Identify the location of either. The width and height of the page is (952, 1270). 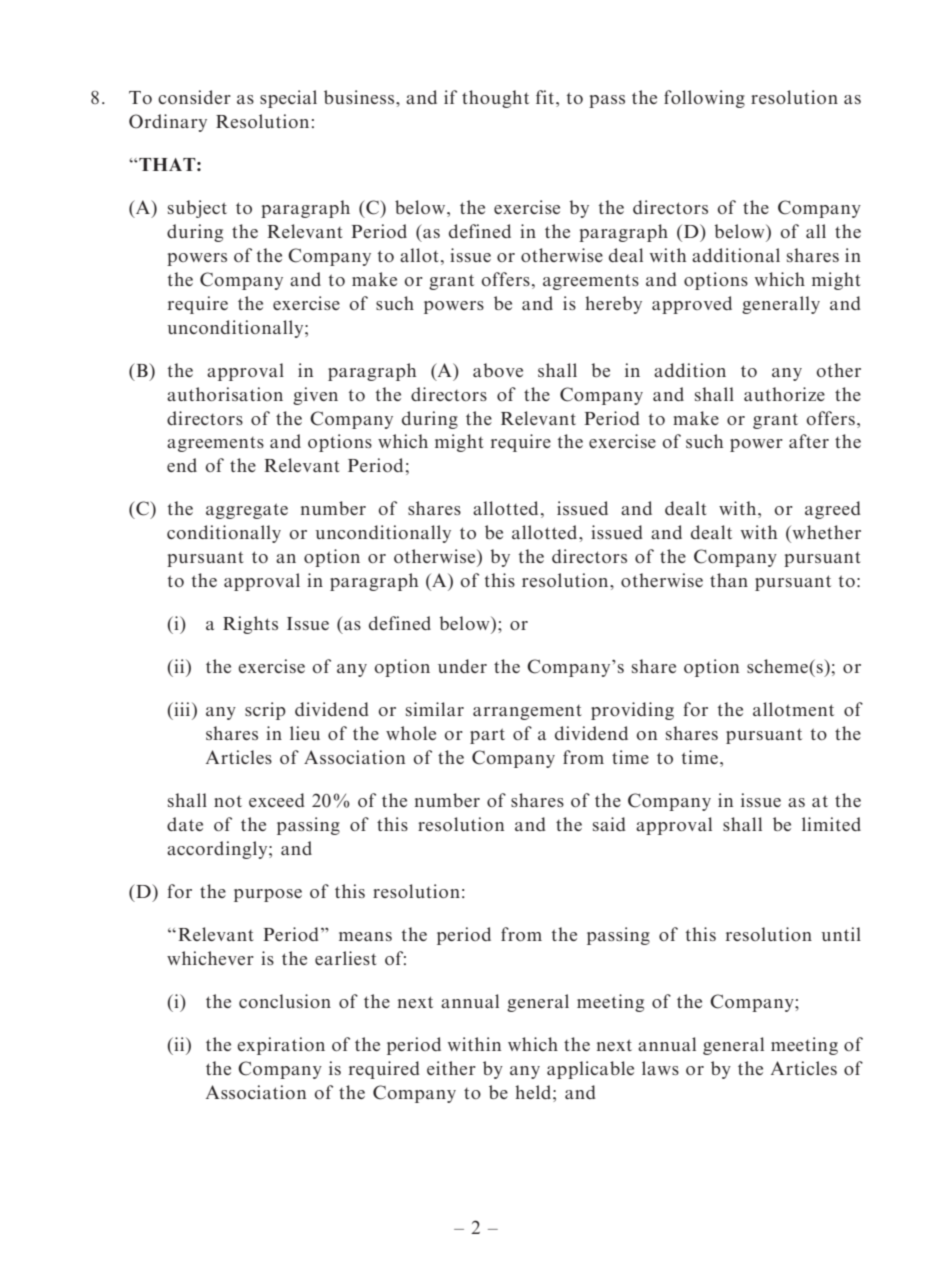
(451, 1068).
